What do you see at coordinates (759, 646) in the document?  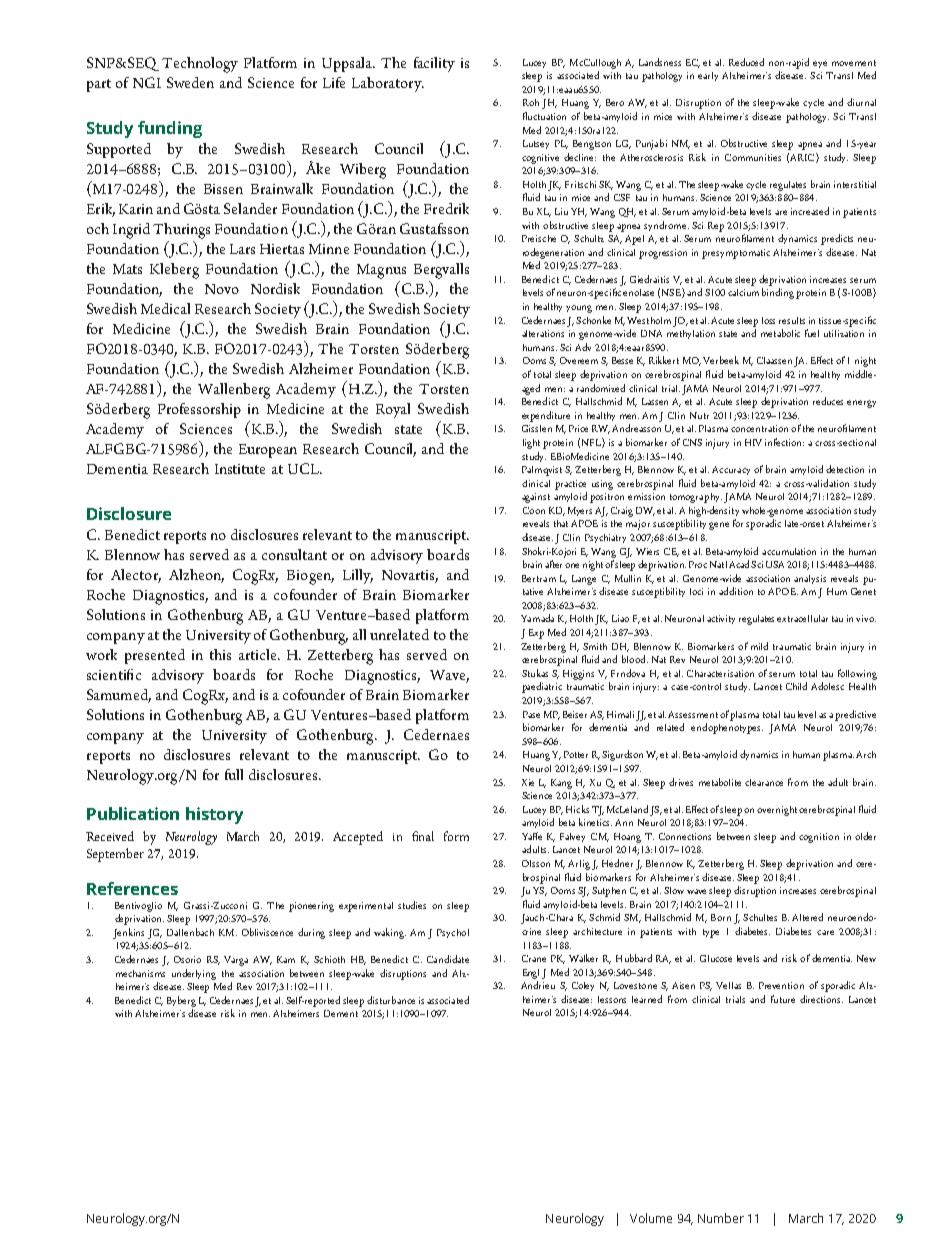 I see `mild` at bounding box center [759, 646].
